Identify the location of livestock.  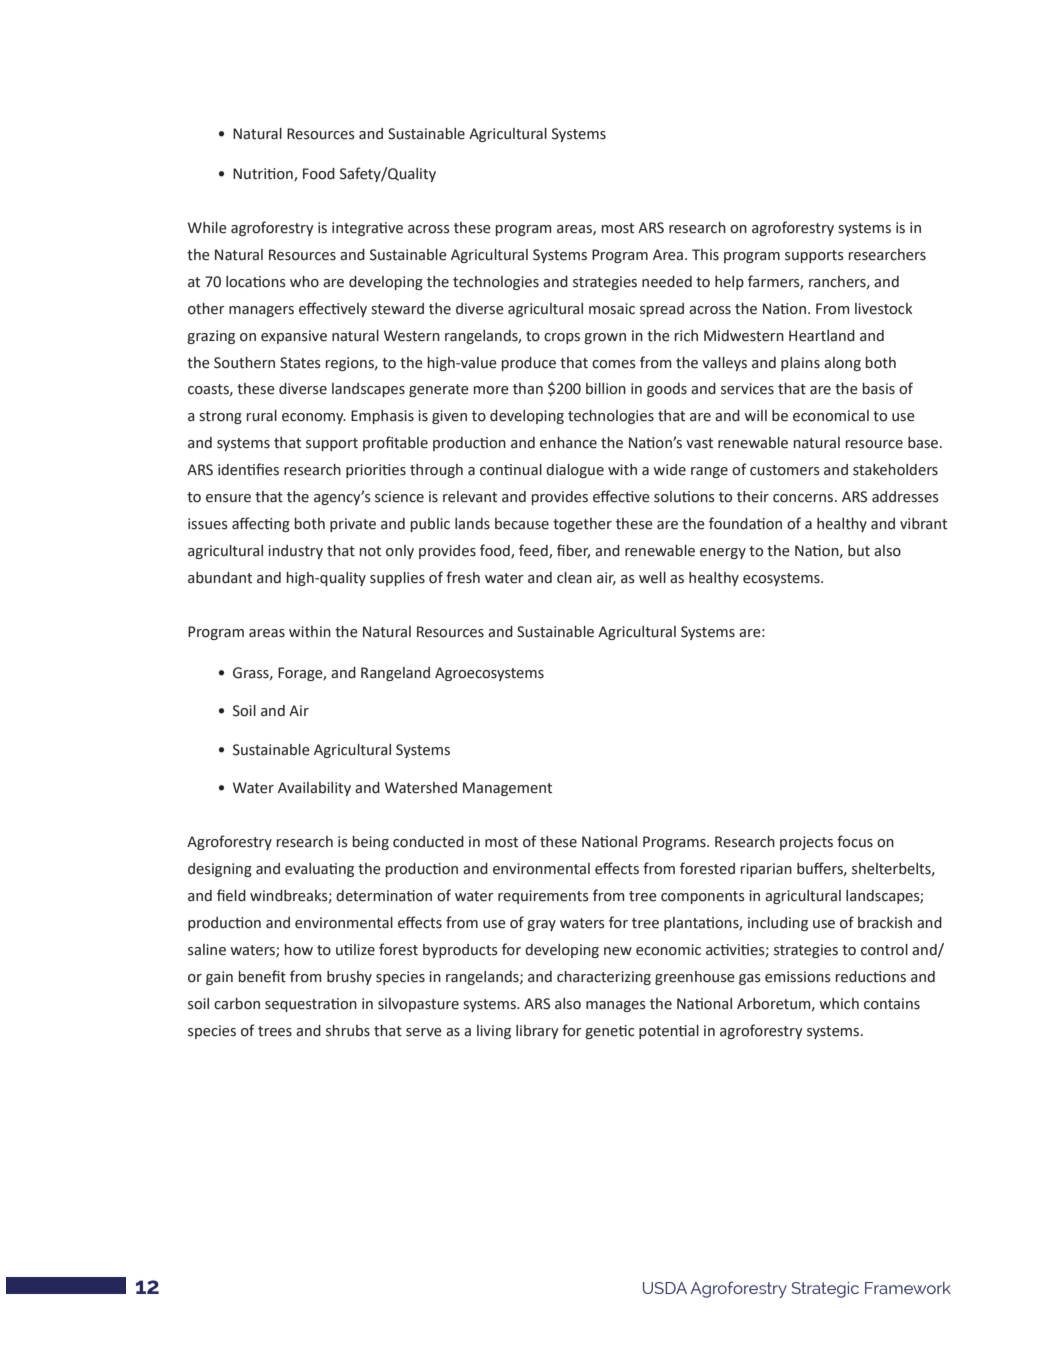
(884, 309).
